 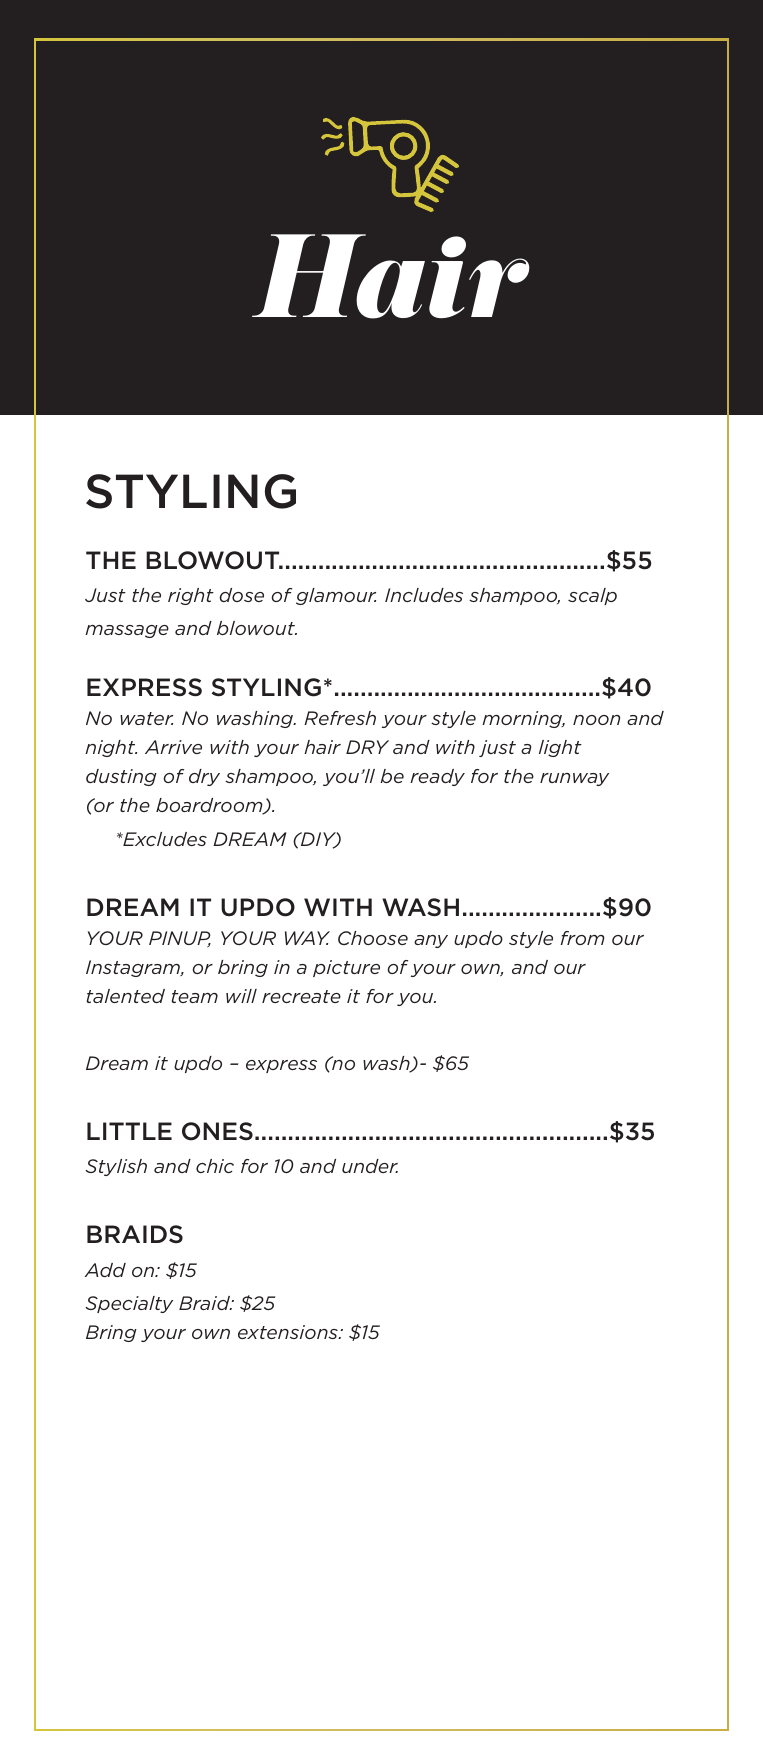 What do you see at coordinates (370, 1166) in the page?
I see `under` at bounding box center [370, 1166].
